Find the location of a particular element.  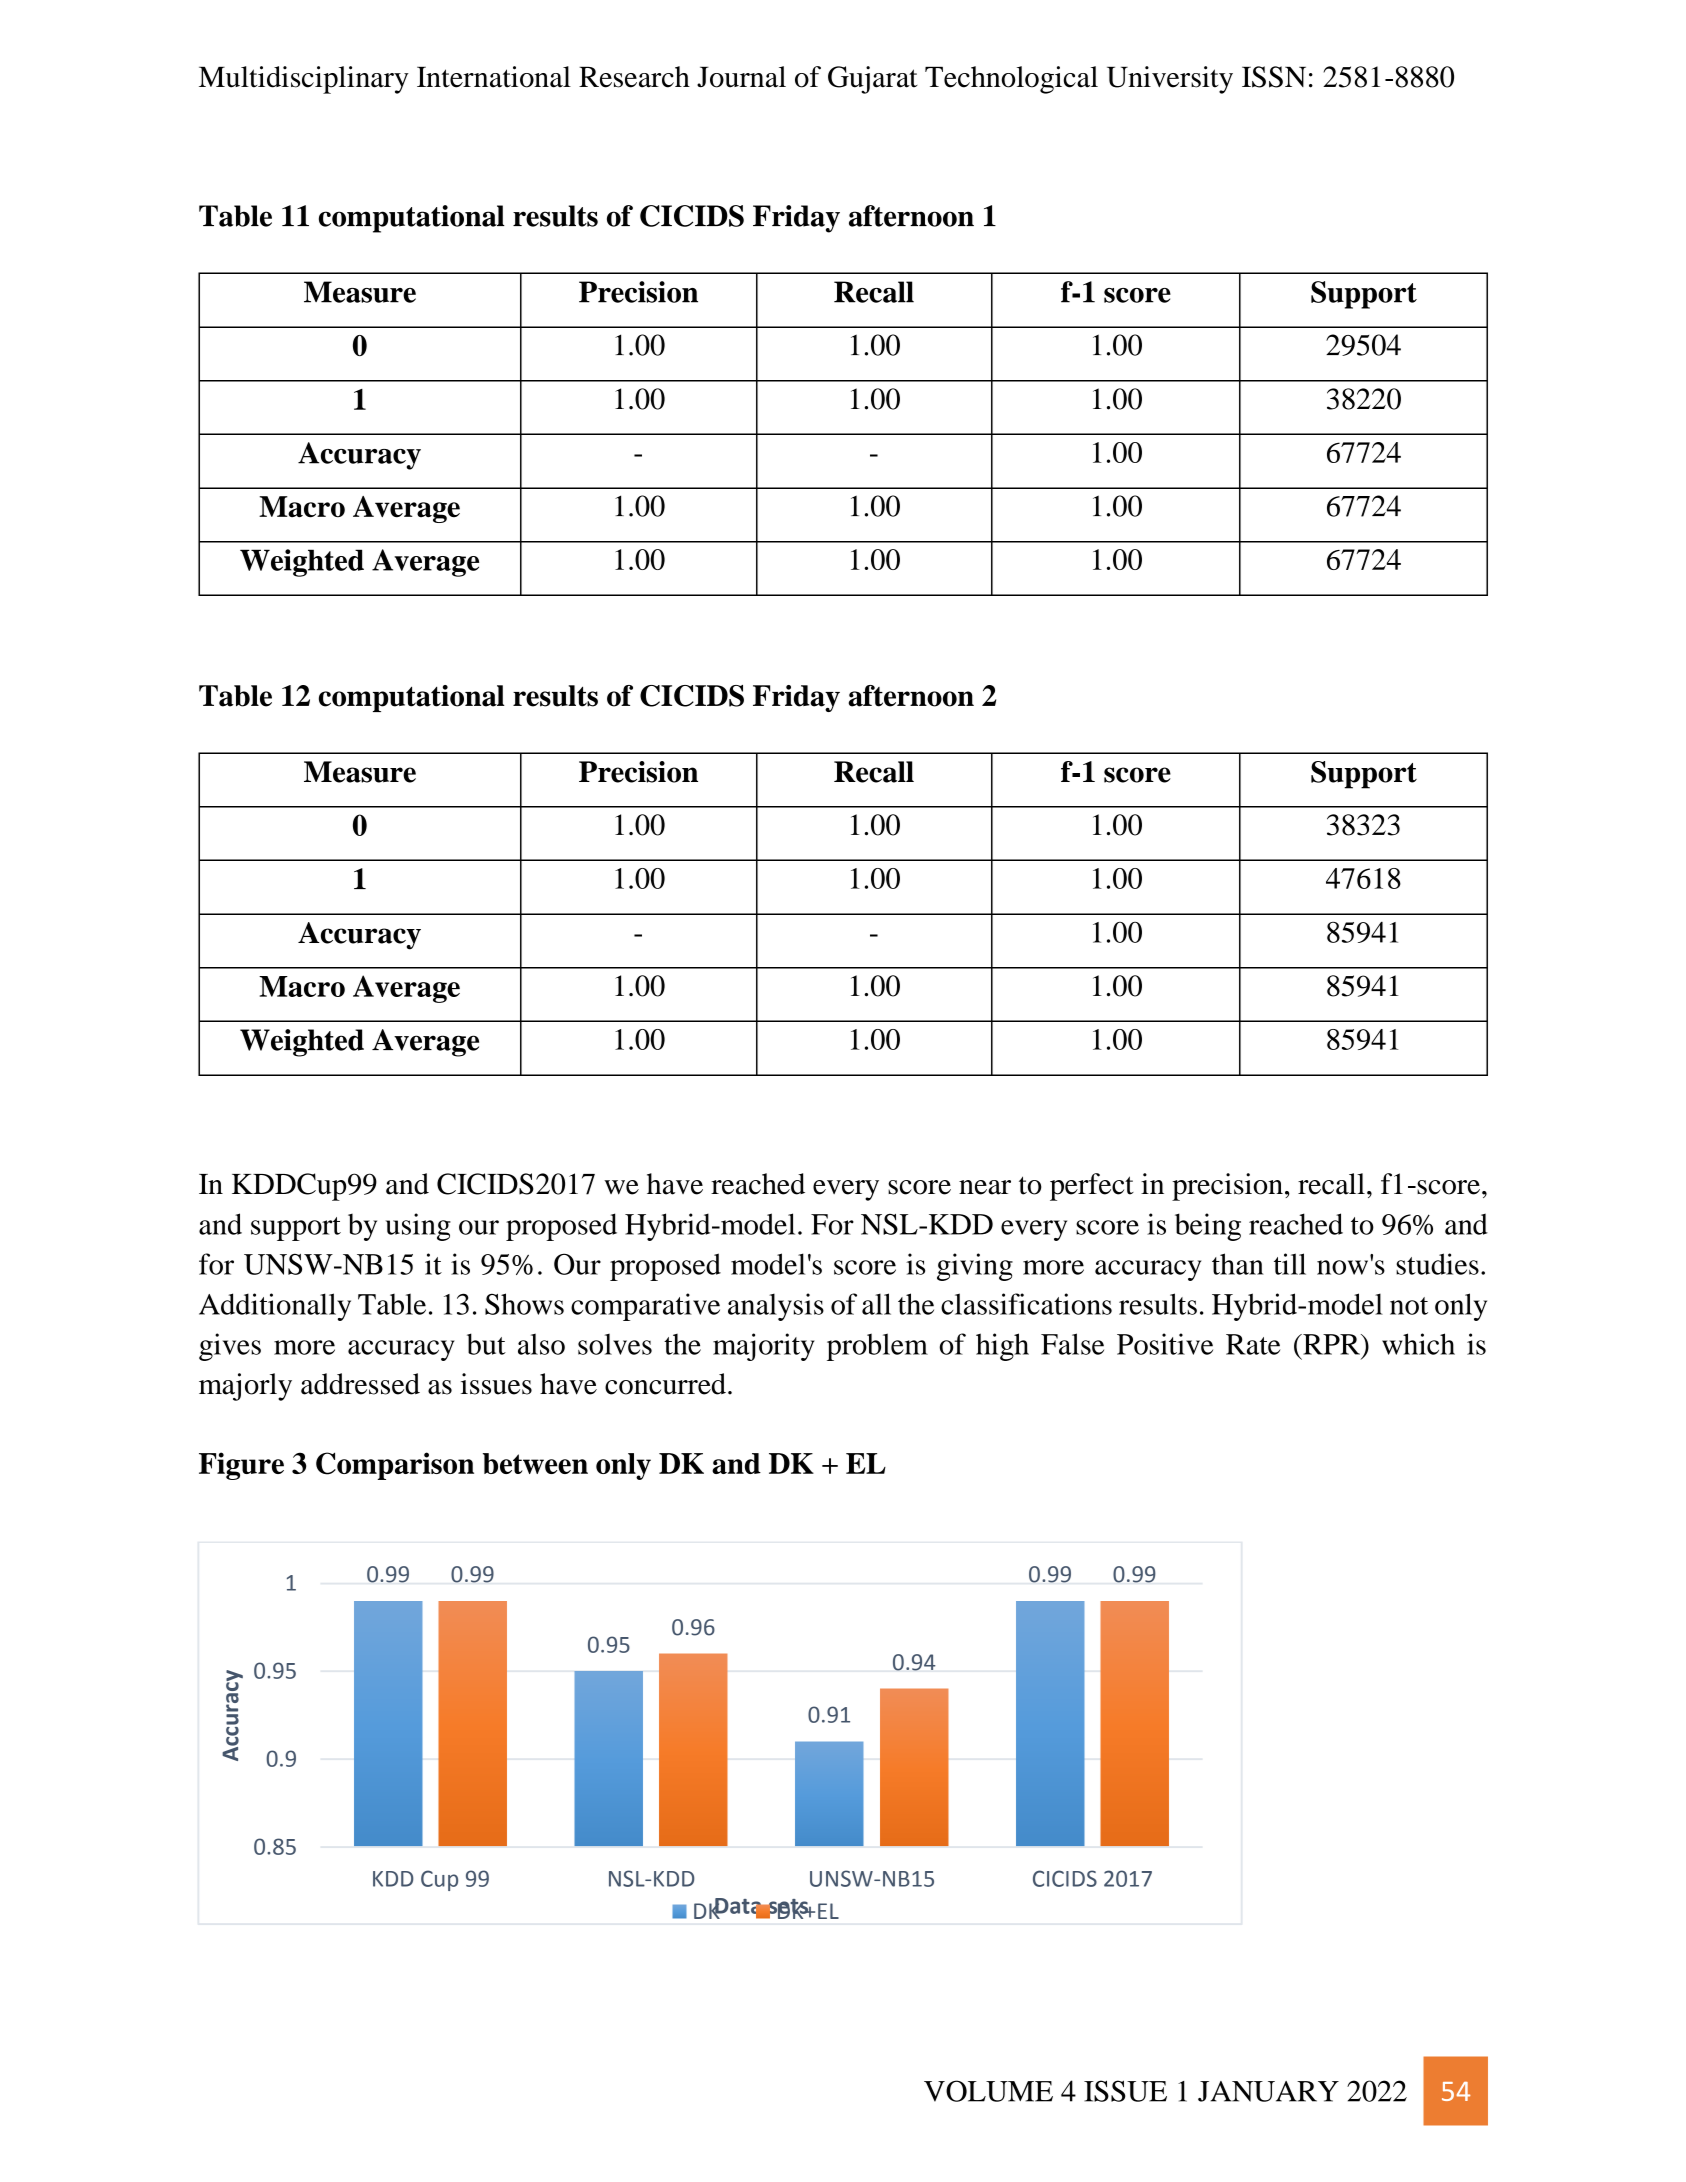

Multidisciplinary is located at coordinates (304, 80).
